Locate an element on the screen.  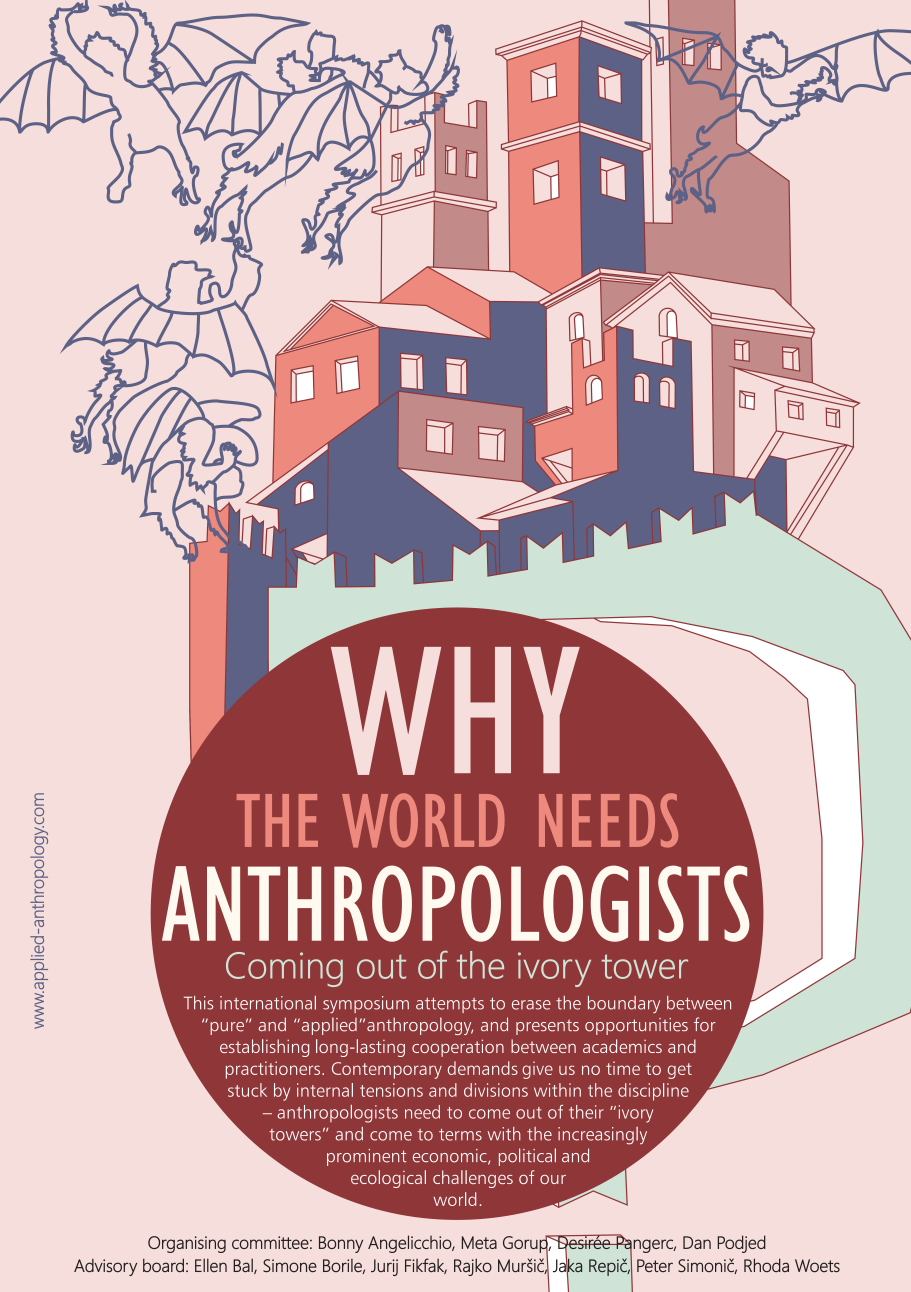
stuck is located at coordinates (247, 1090).
